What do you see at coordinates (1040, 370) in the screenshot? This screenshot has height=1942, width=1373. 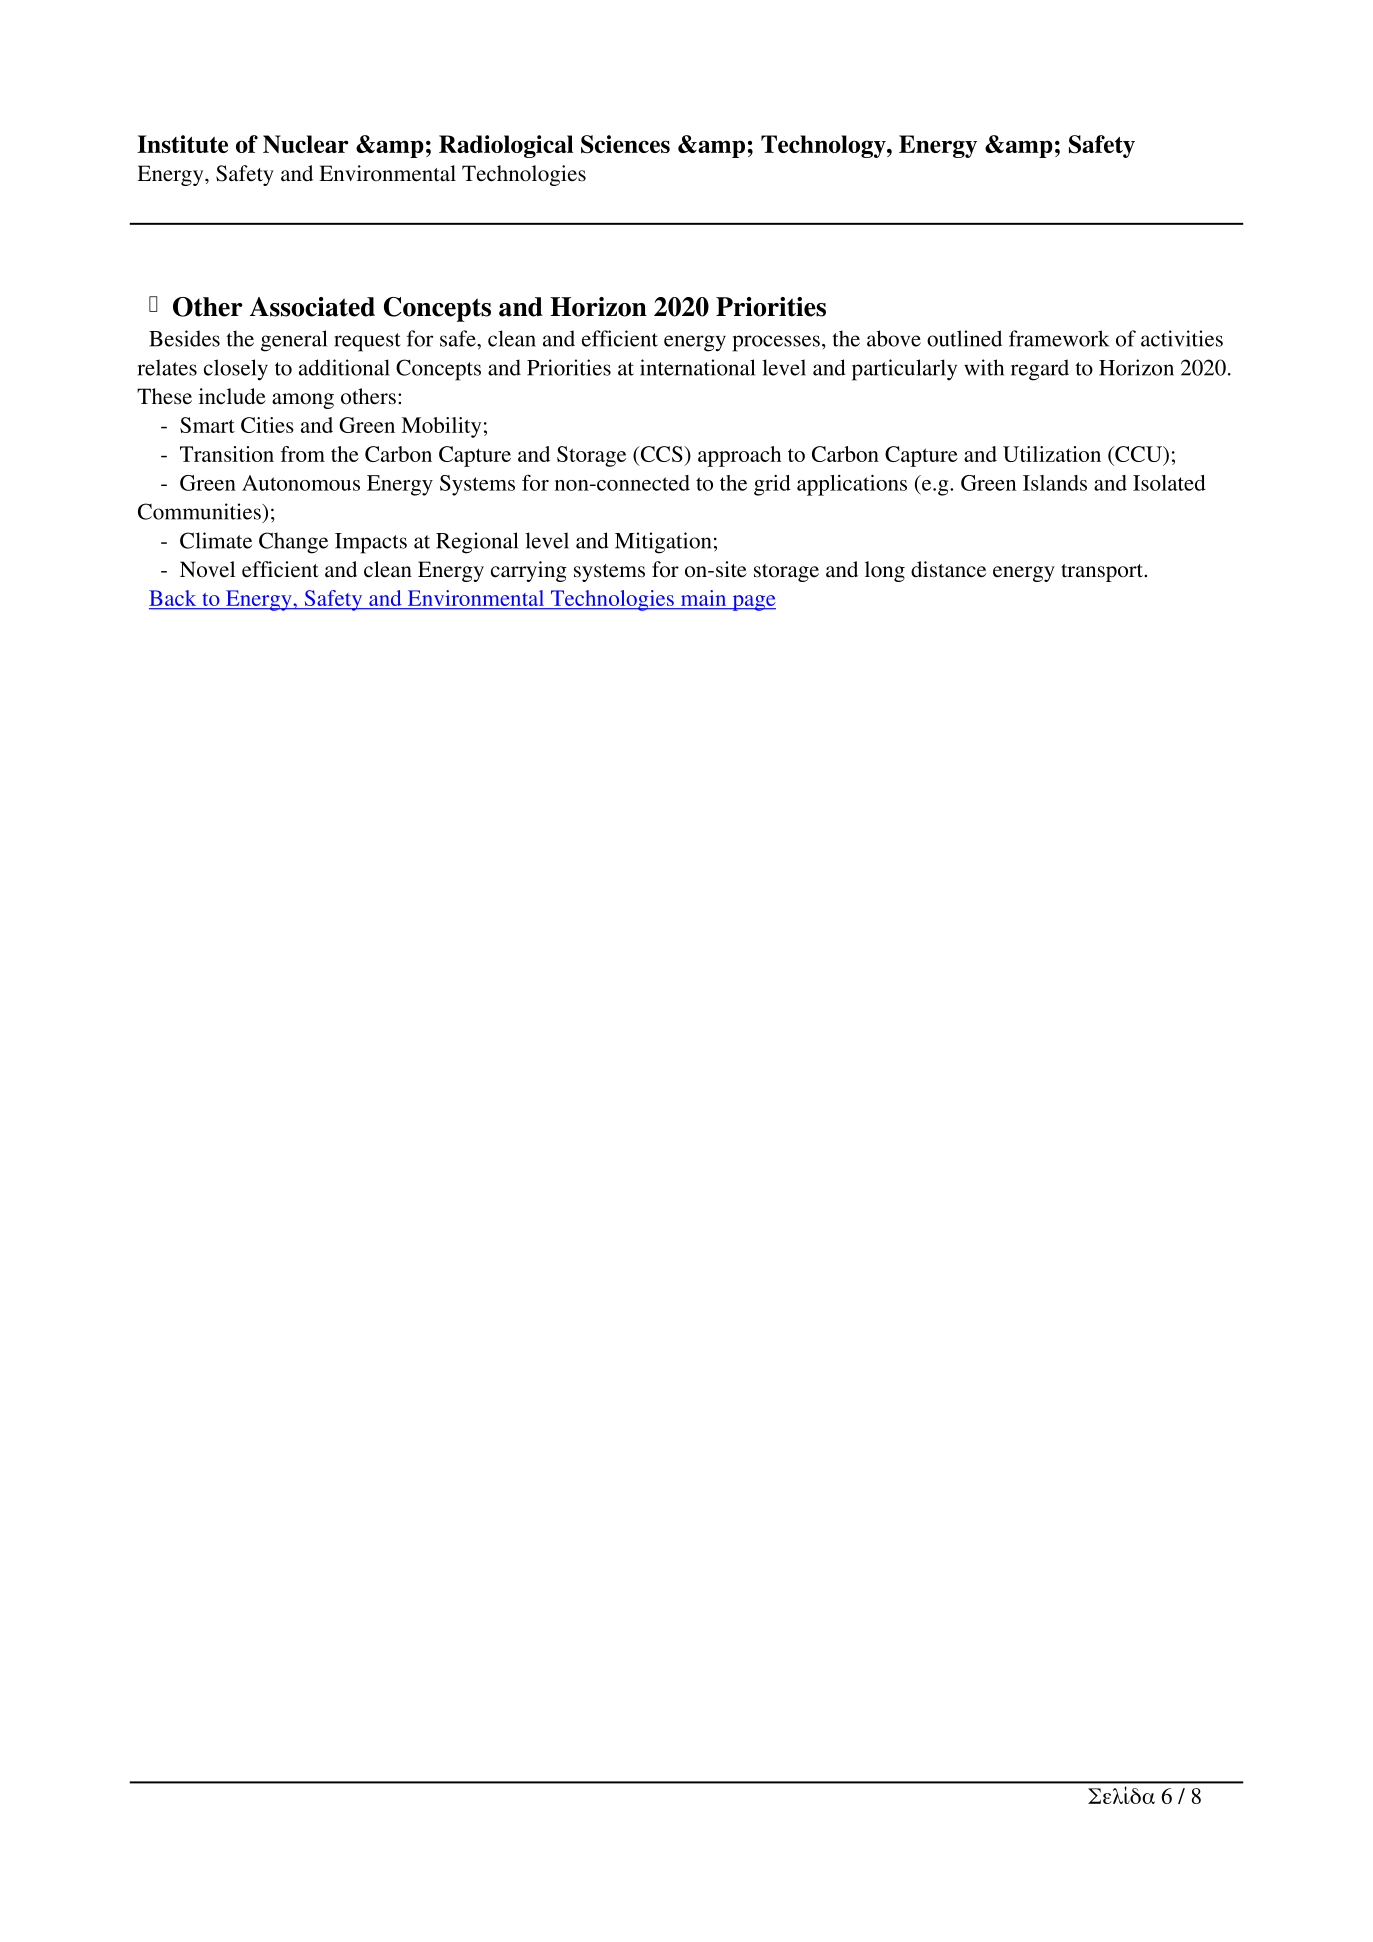 I see `regard` at bounding box center [1040, 370].
